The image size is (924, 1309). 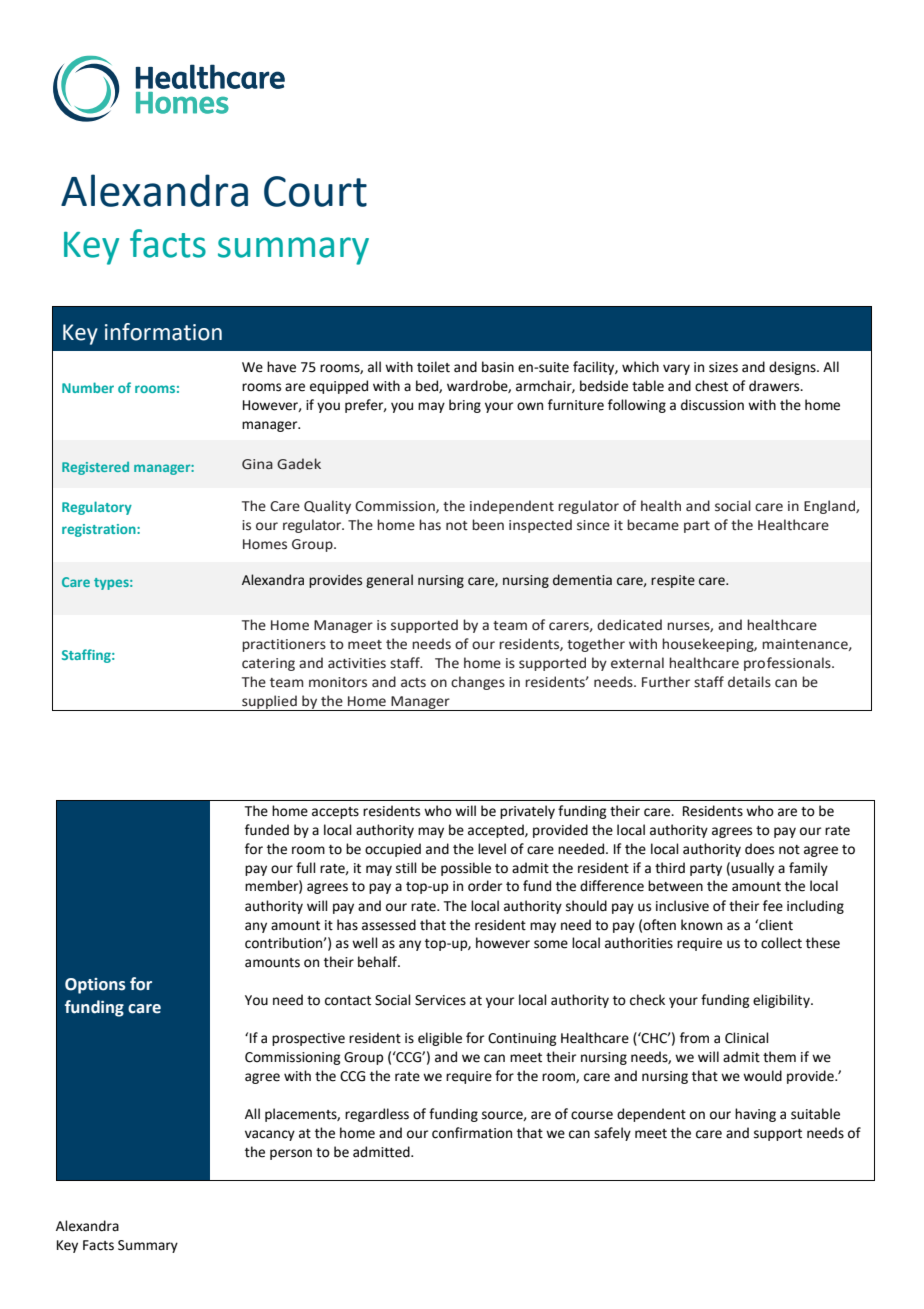 What do you see at coordinates (749, 682) in the screenshot?
I see `details` at bounding box center [749, 682].
